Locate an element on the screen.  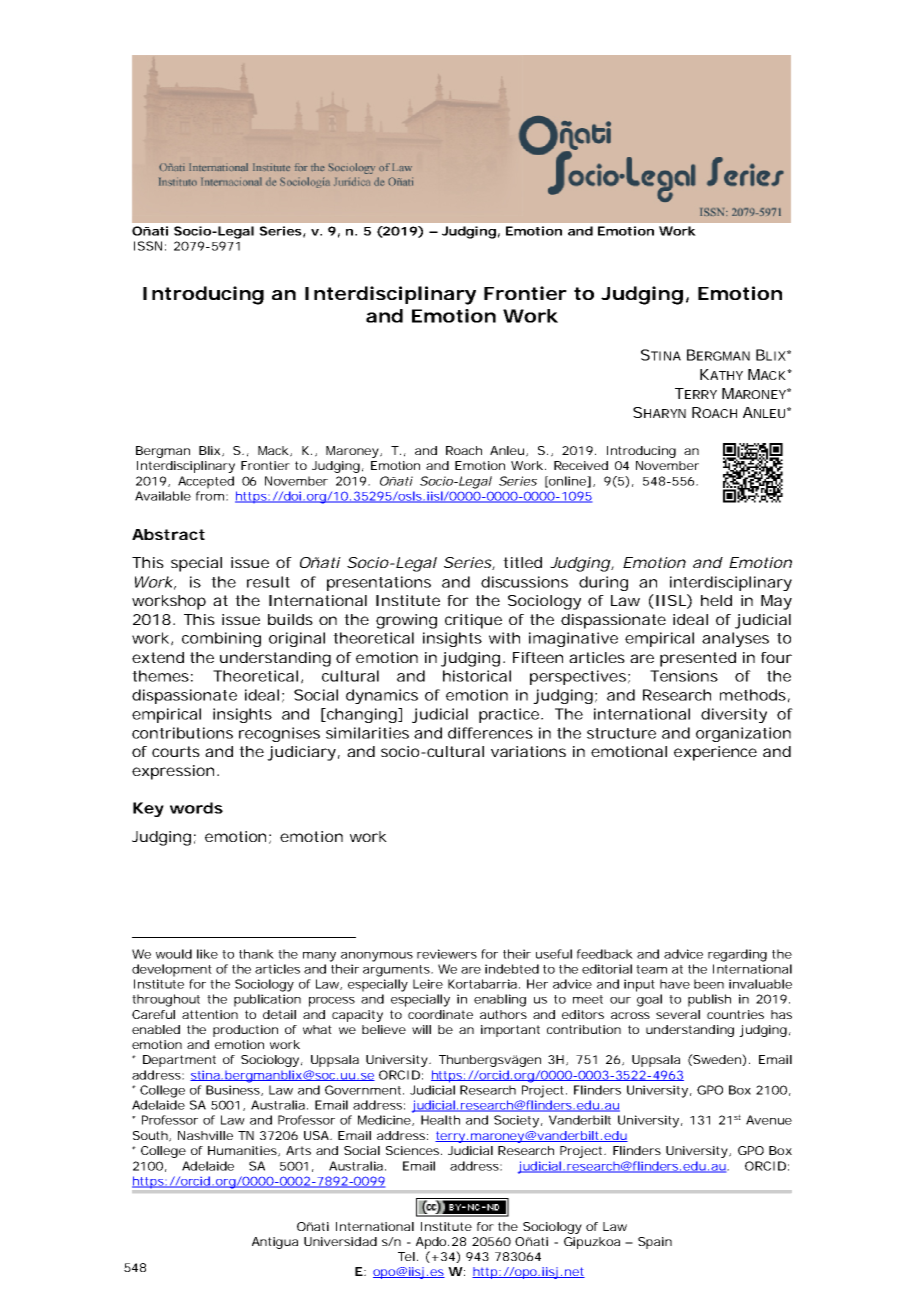
ISSN is located at coordinates (148, 246).
